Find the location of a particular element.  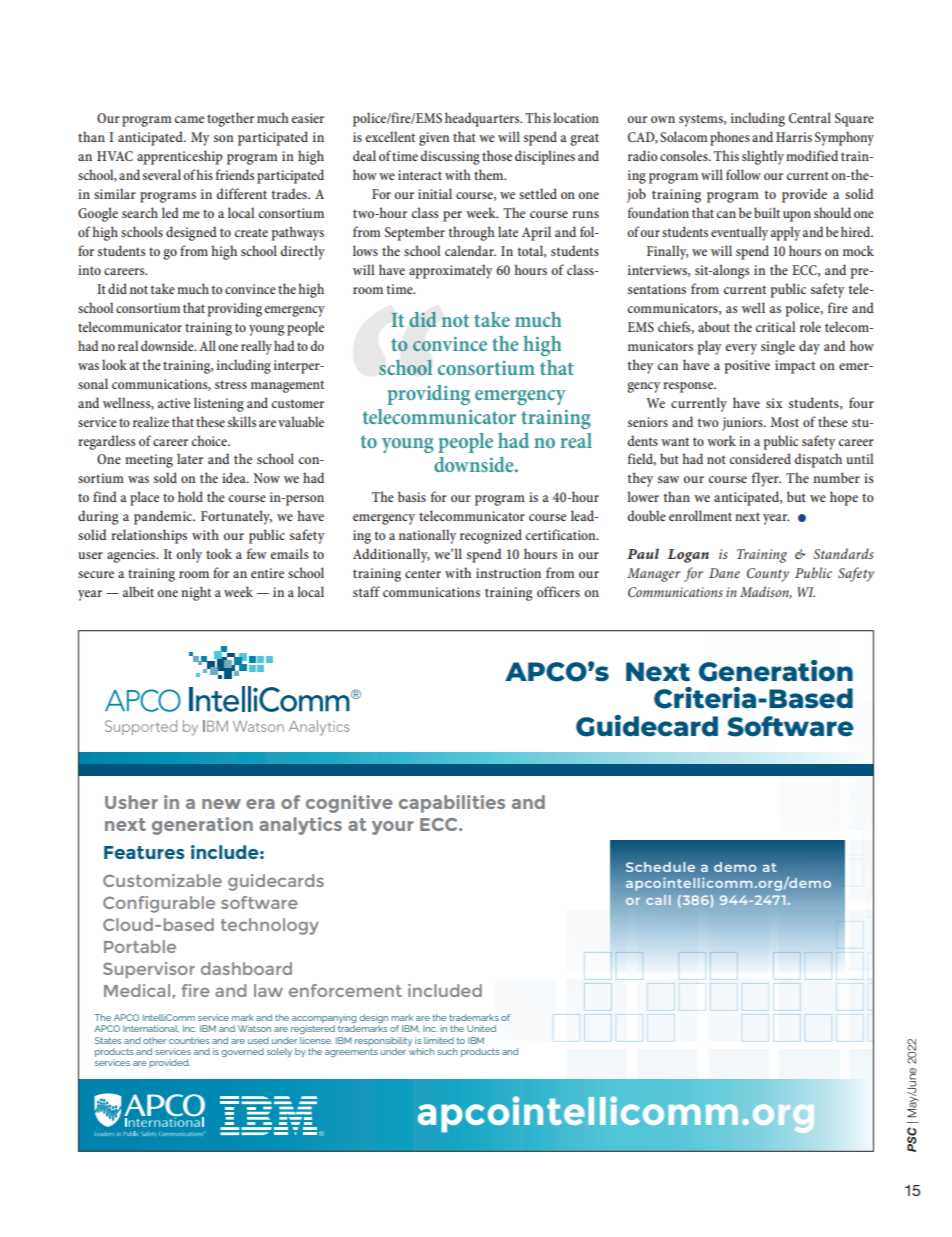

Schedule is located at coordinates (660, 867).
